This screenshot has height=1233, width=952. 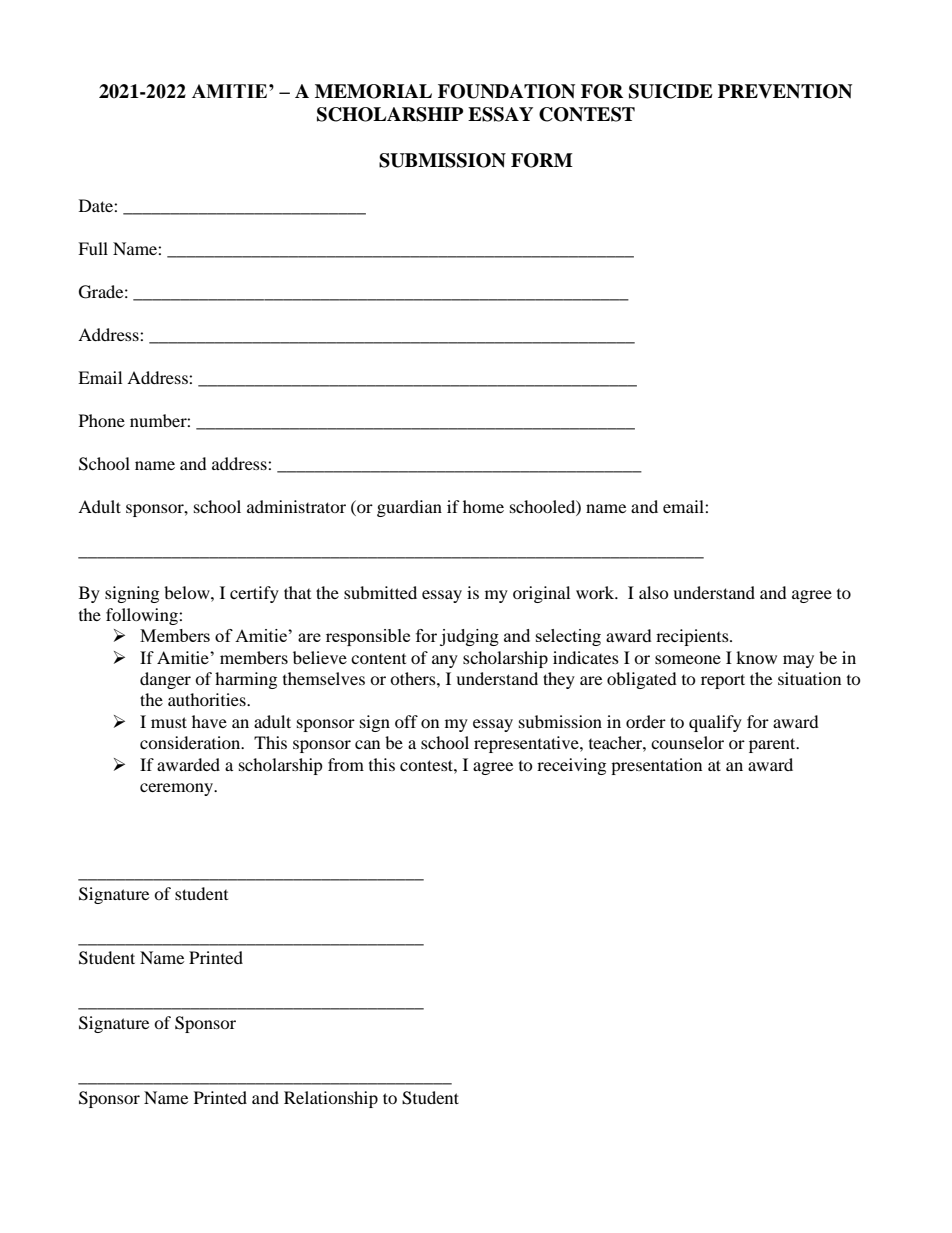 I want to click on recipients, so click(x=693, y=637).
